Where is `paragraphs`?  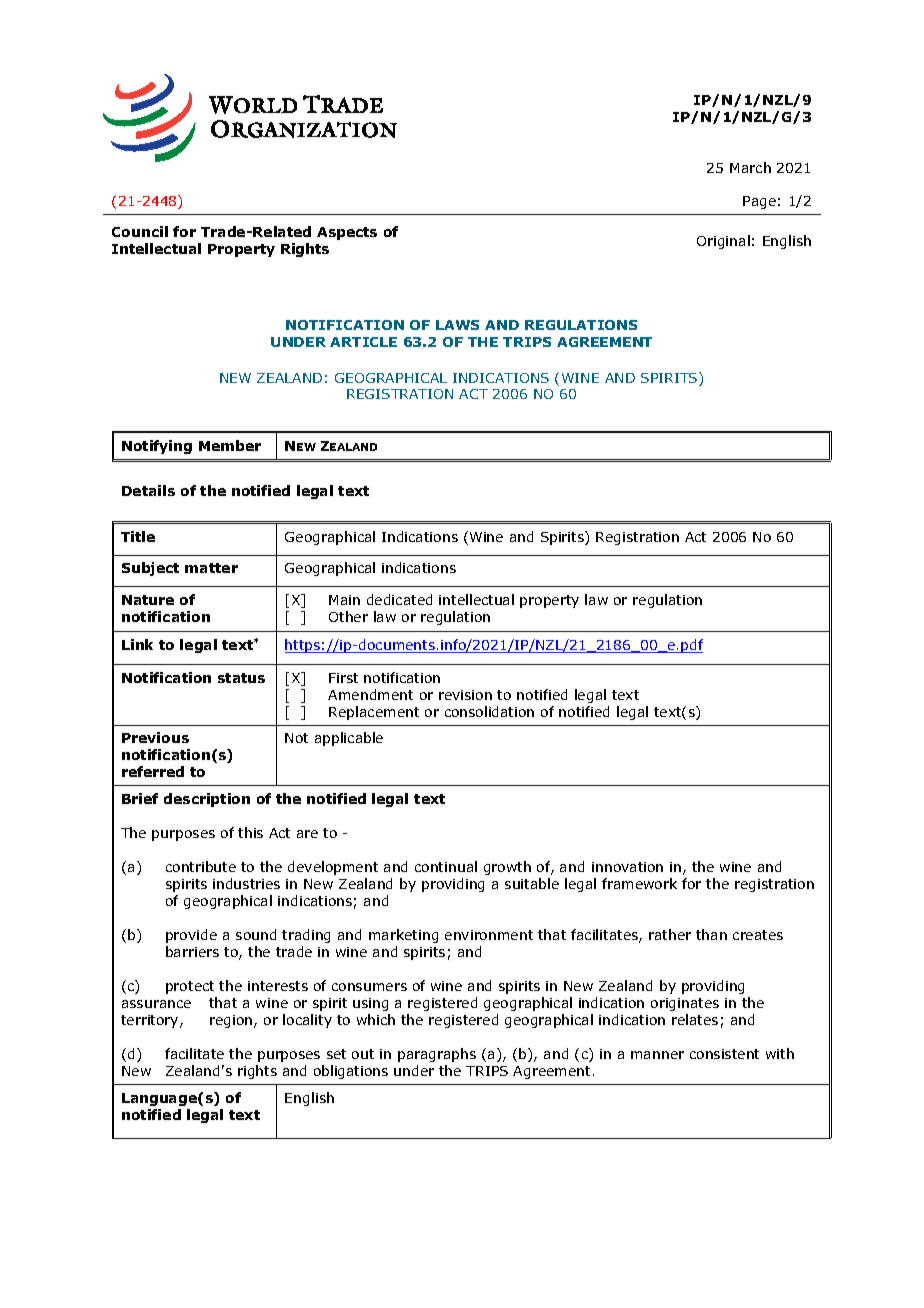
paragraphs is located at coordinates (437, 1055).
